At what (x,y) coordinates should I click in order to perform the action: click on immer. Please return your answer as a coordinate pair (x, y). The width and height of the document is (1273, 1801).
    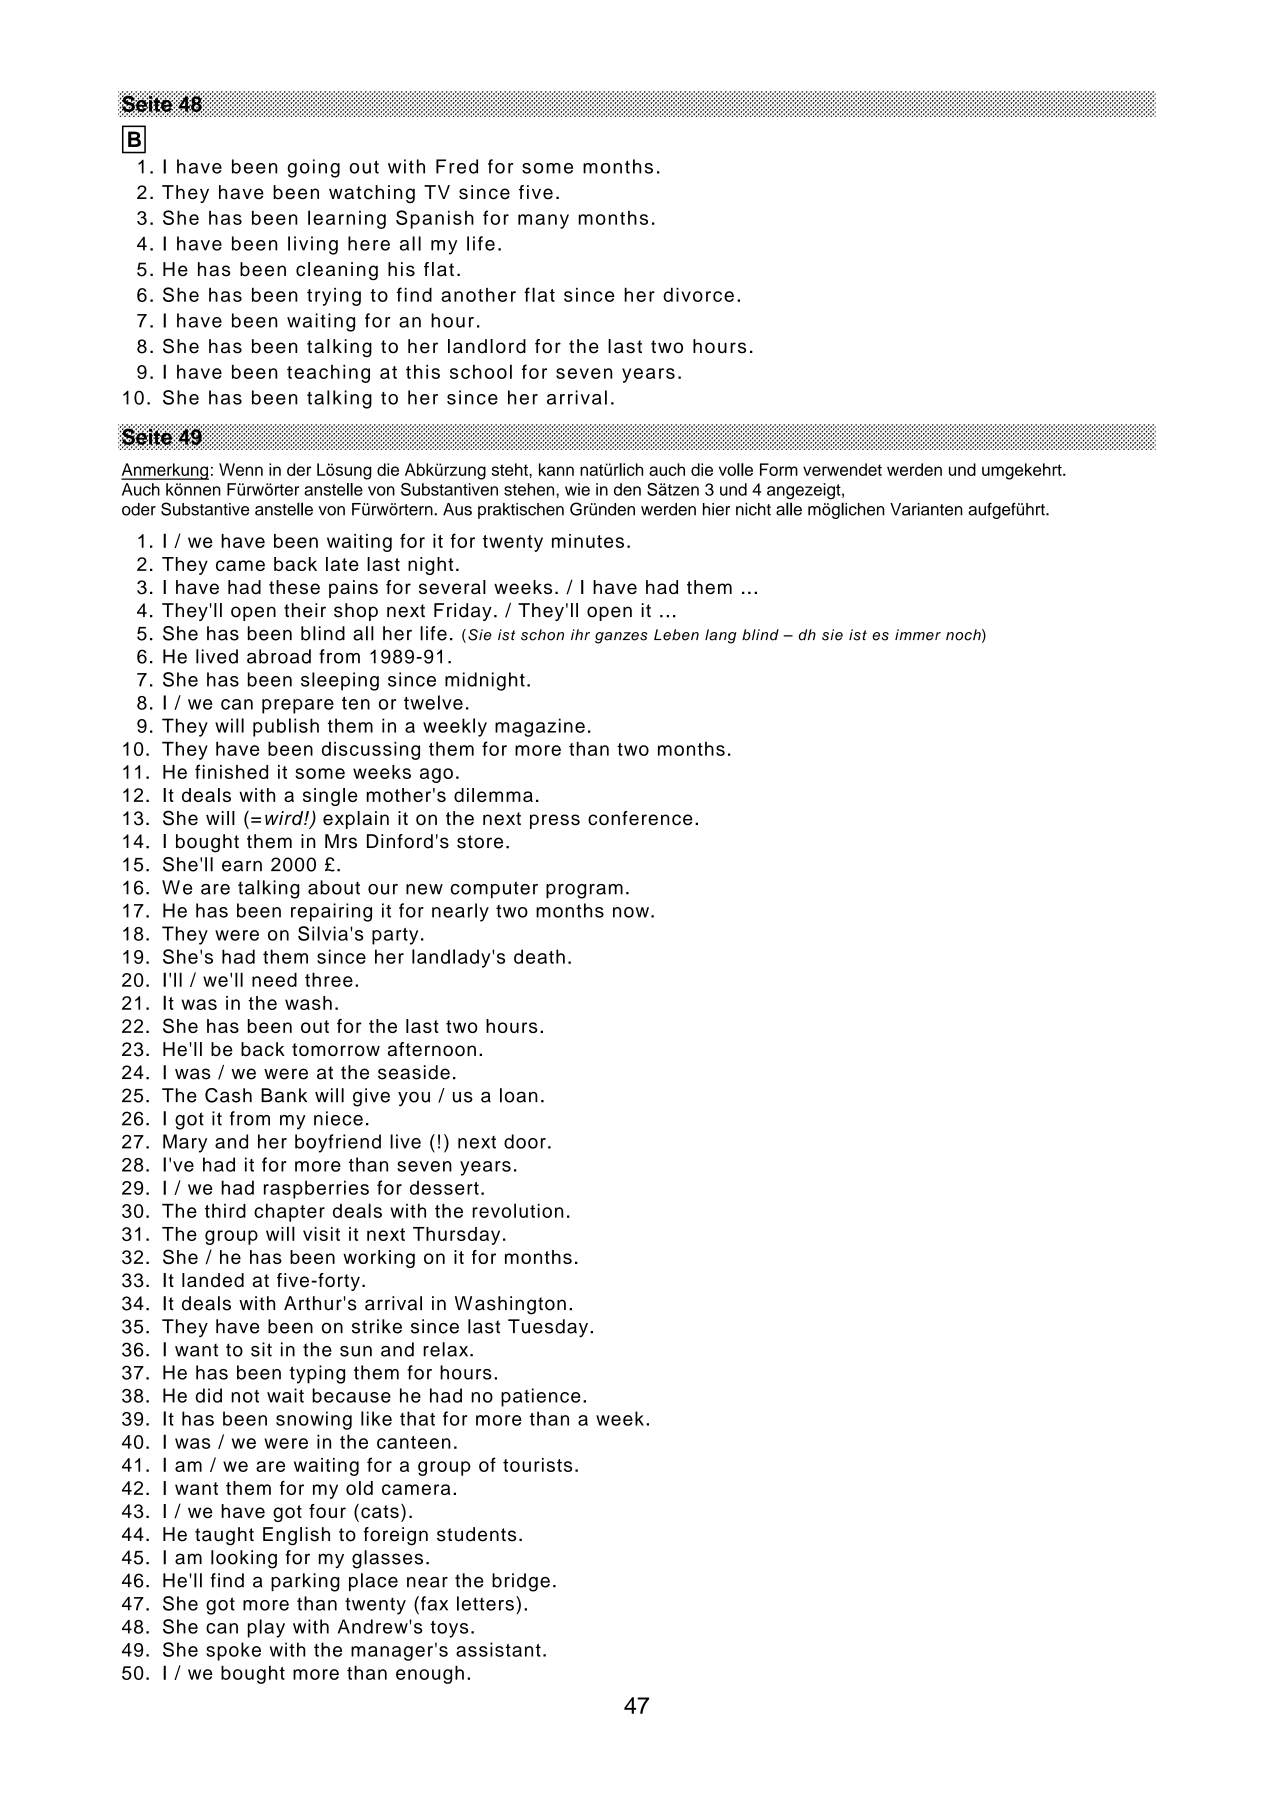
    Looking at the image, I should click on (918, 635).
